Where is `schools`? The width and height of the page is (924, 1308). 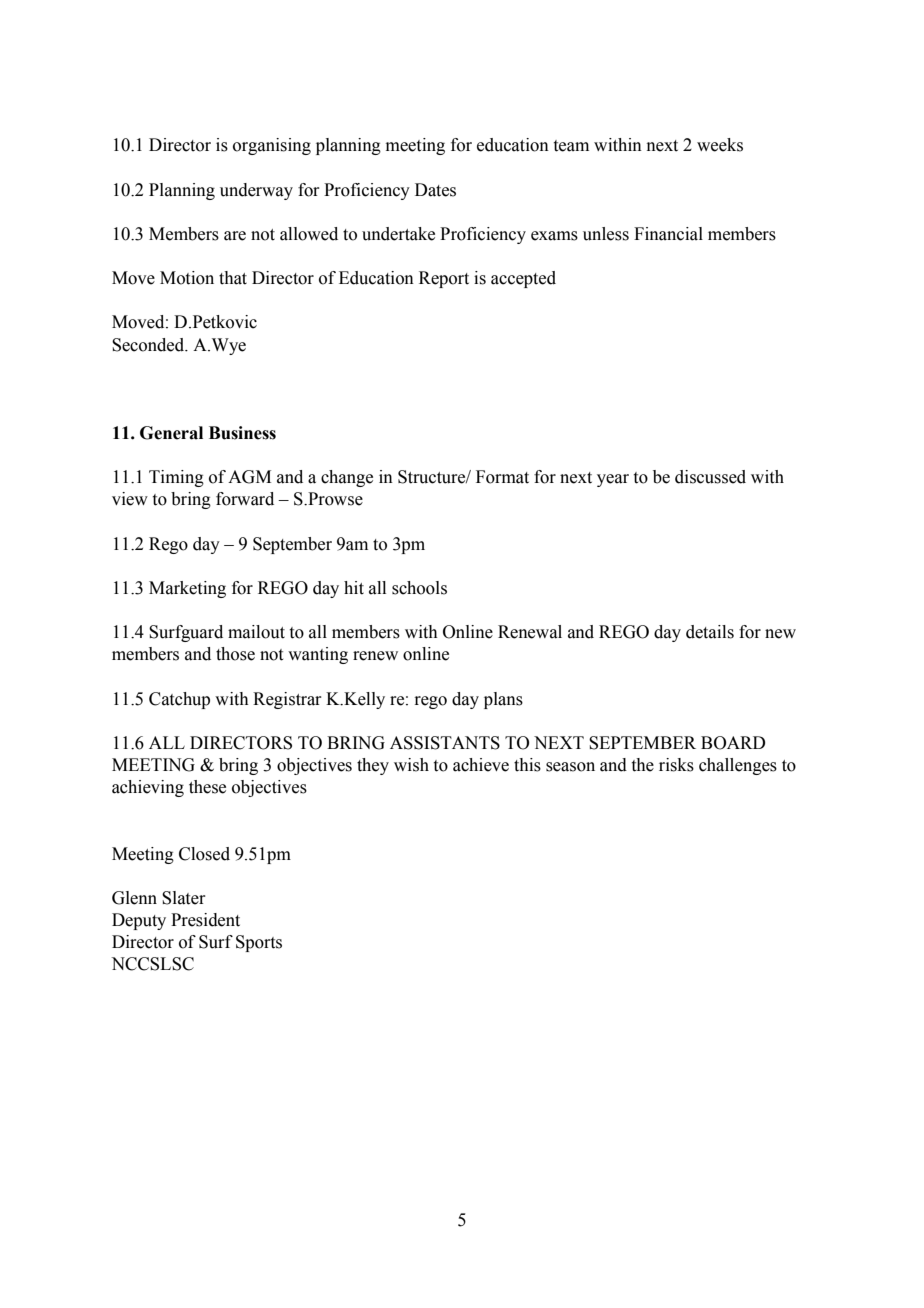 schools is located at coordinates (419, 588).
